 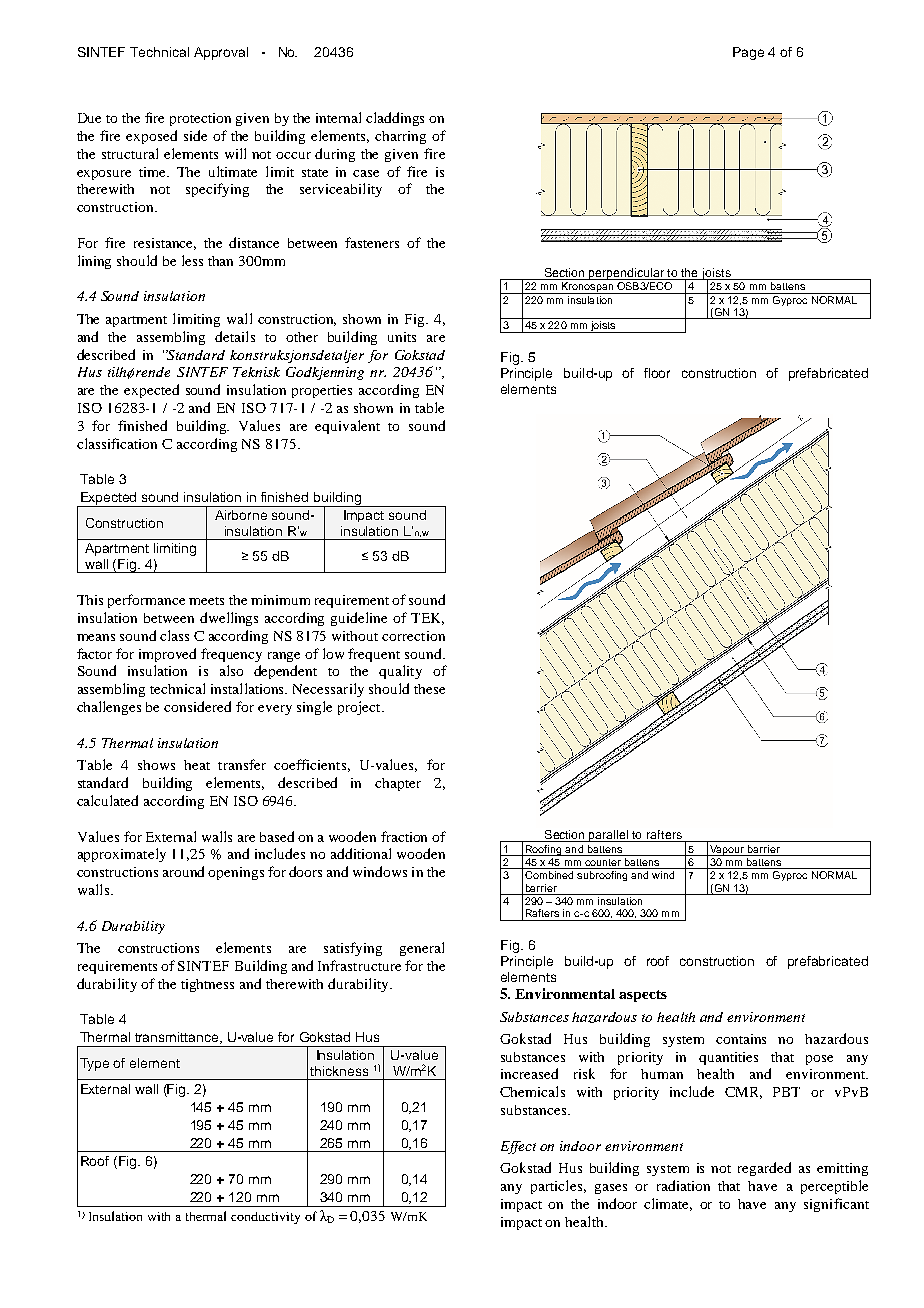 What do you see at coordinates (183, 871) in the screenshot?
I see `around` at bounding box center [183, 871].
